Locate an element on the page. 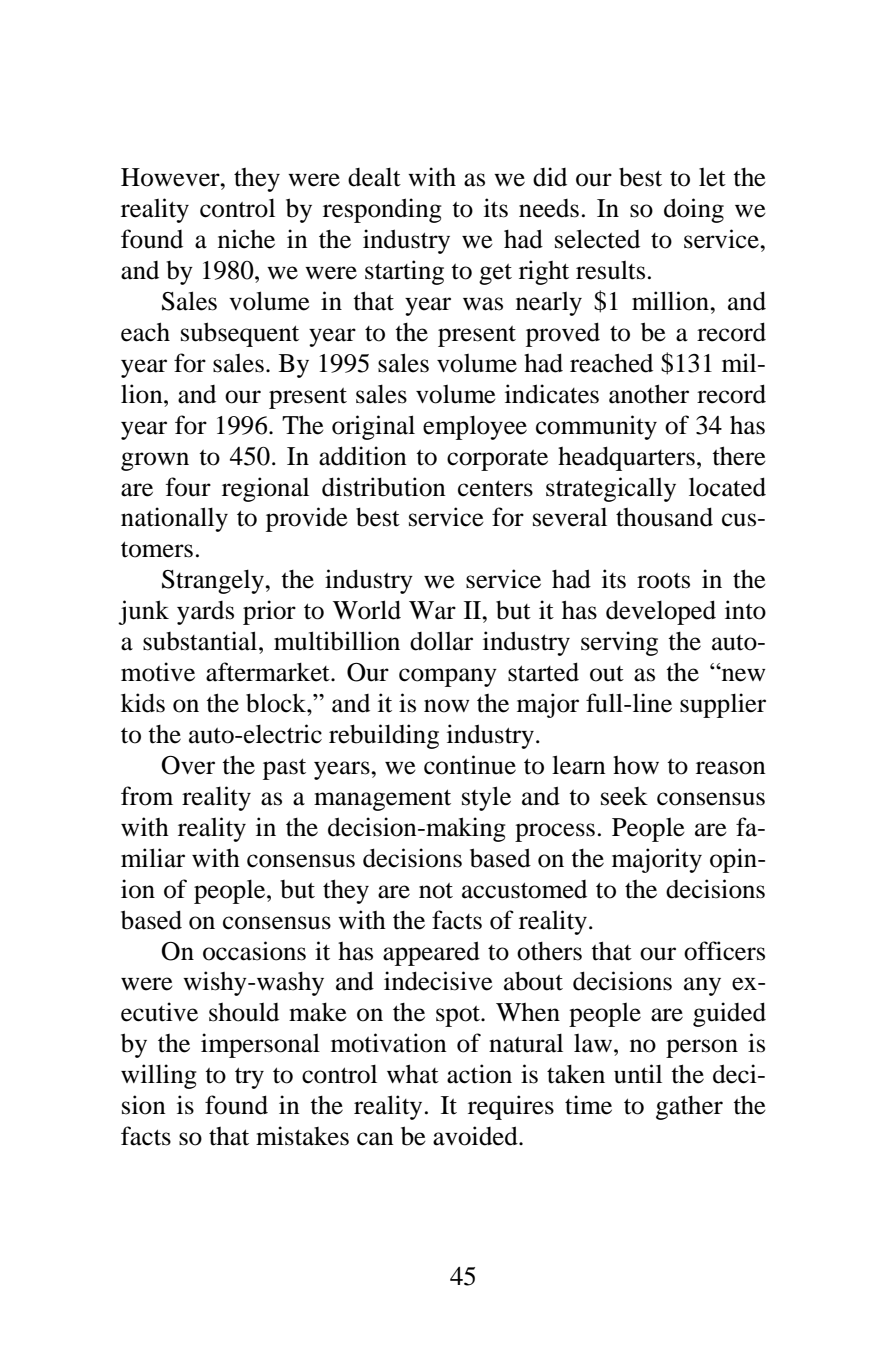 This page has height=1372, width=887. willing is located at coordinates (159, 1076).
